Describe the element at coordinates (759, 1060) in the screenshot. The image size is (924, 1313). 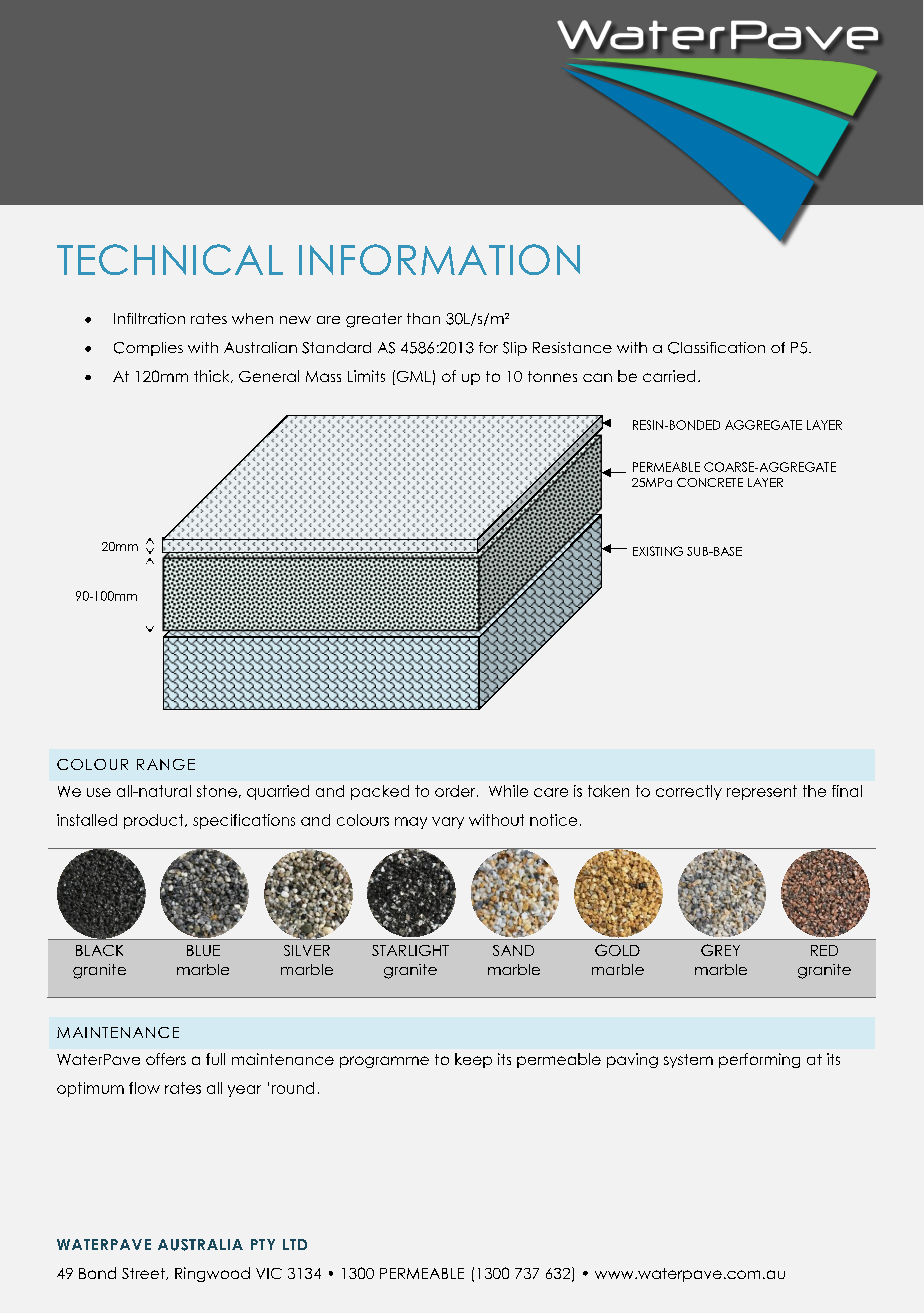
I see `performing` at that location.
